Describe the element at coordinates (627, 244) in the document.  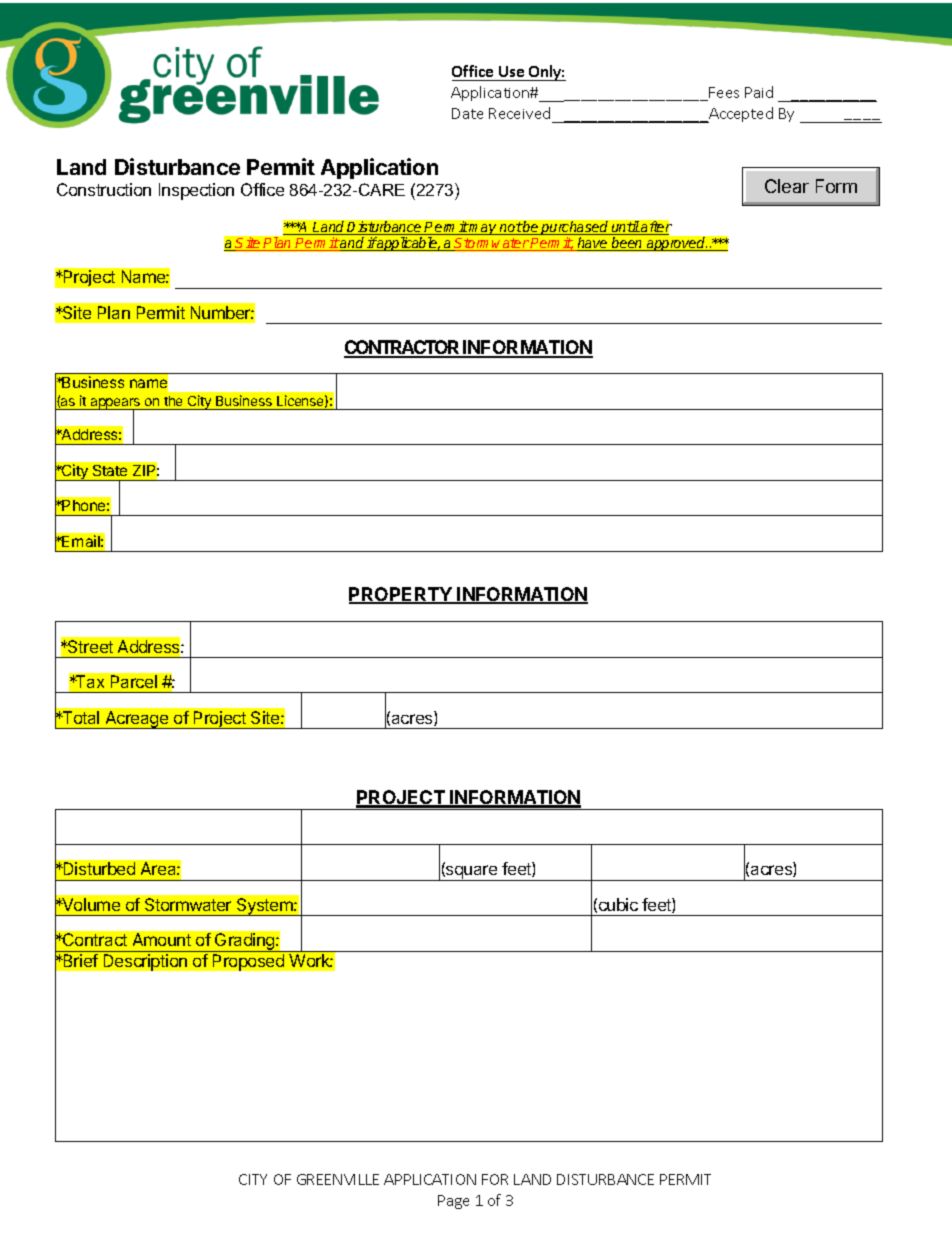
I see `been` at that location.
